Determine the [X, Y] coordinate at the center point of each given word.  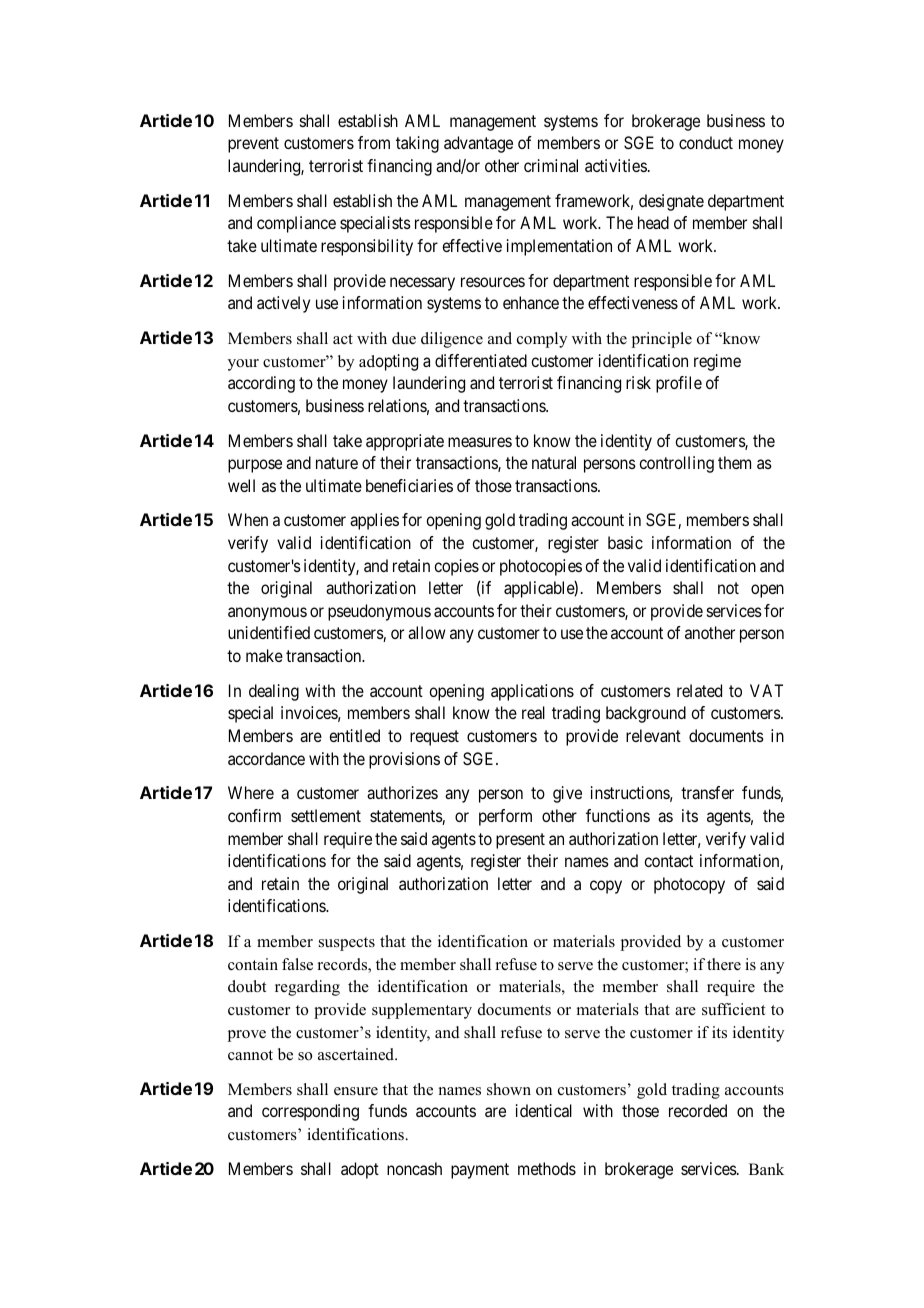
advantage [478, 144]
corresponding [310, 1112]
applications [532, 692]
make [264, 655]
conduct [706, 142]
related [699, 690]
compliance [296, 224]
